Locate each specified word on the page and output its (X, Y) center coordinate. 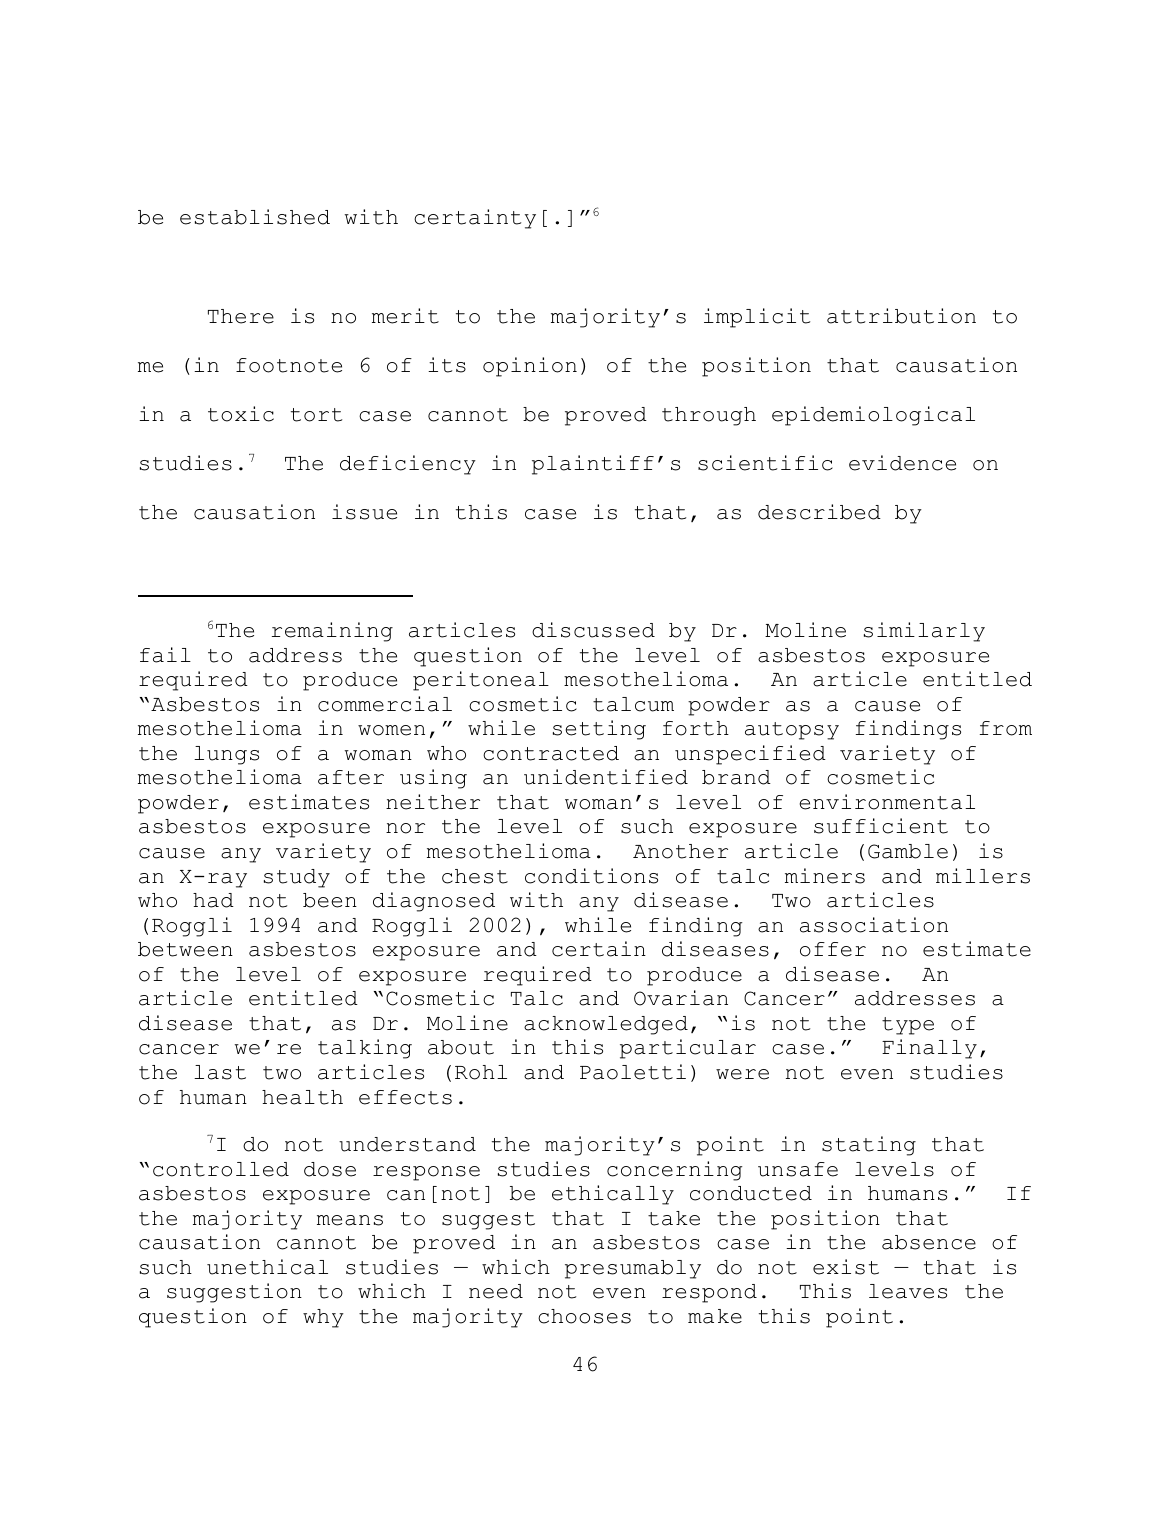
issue (364, 512)
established (255, 217)
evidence (902, 463)
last (220, 1072)
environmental (887, 802)
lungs (226, 755)
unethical (267, 1267)
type (908, 1026)
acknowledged (606, 1025)
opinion (530, 367)
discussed (593, 630)
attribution (901, 316)
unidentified (606, 777)
